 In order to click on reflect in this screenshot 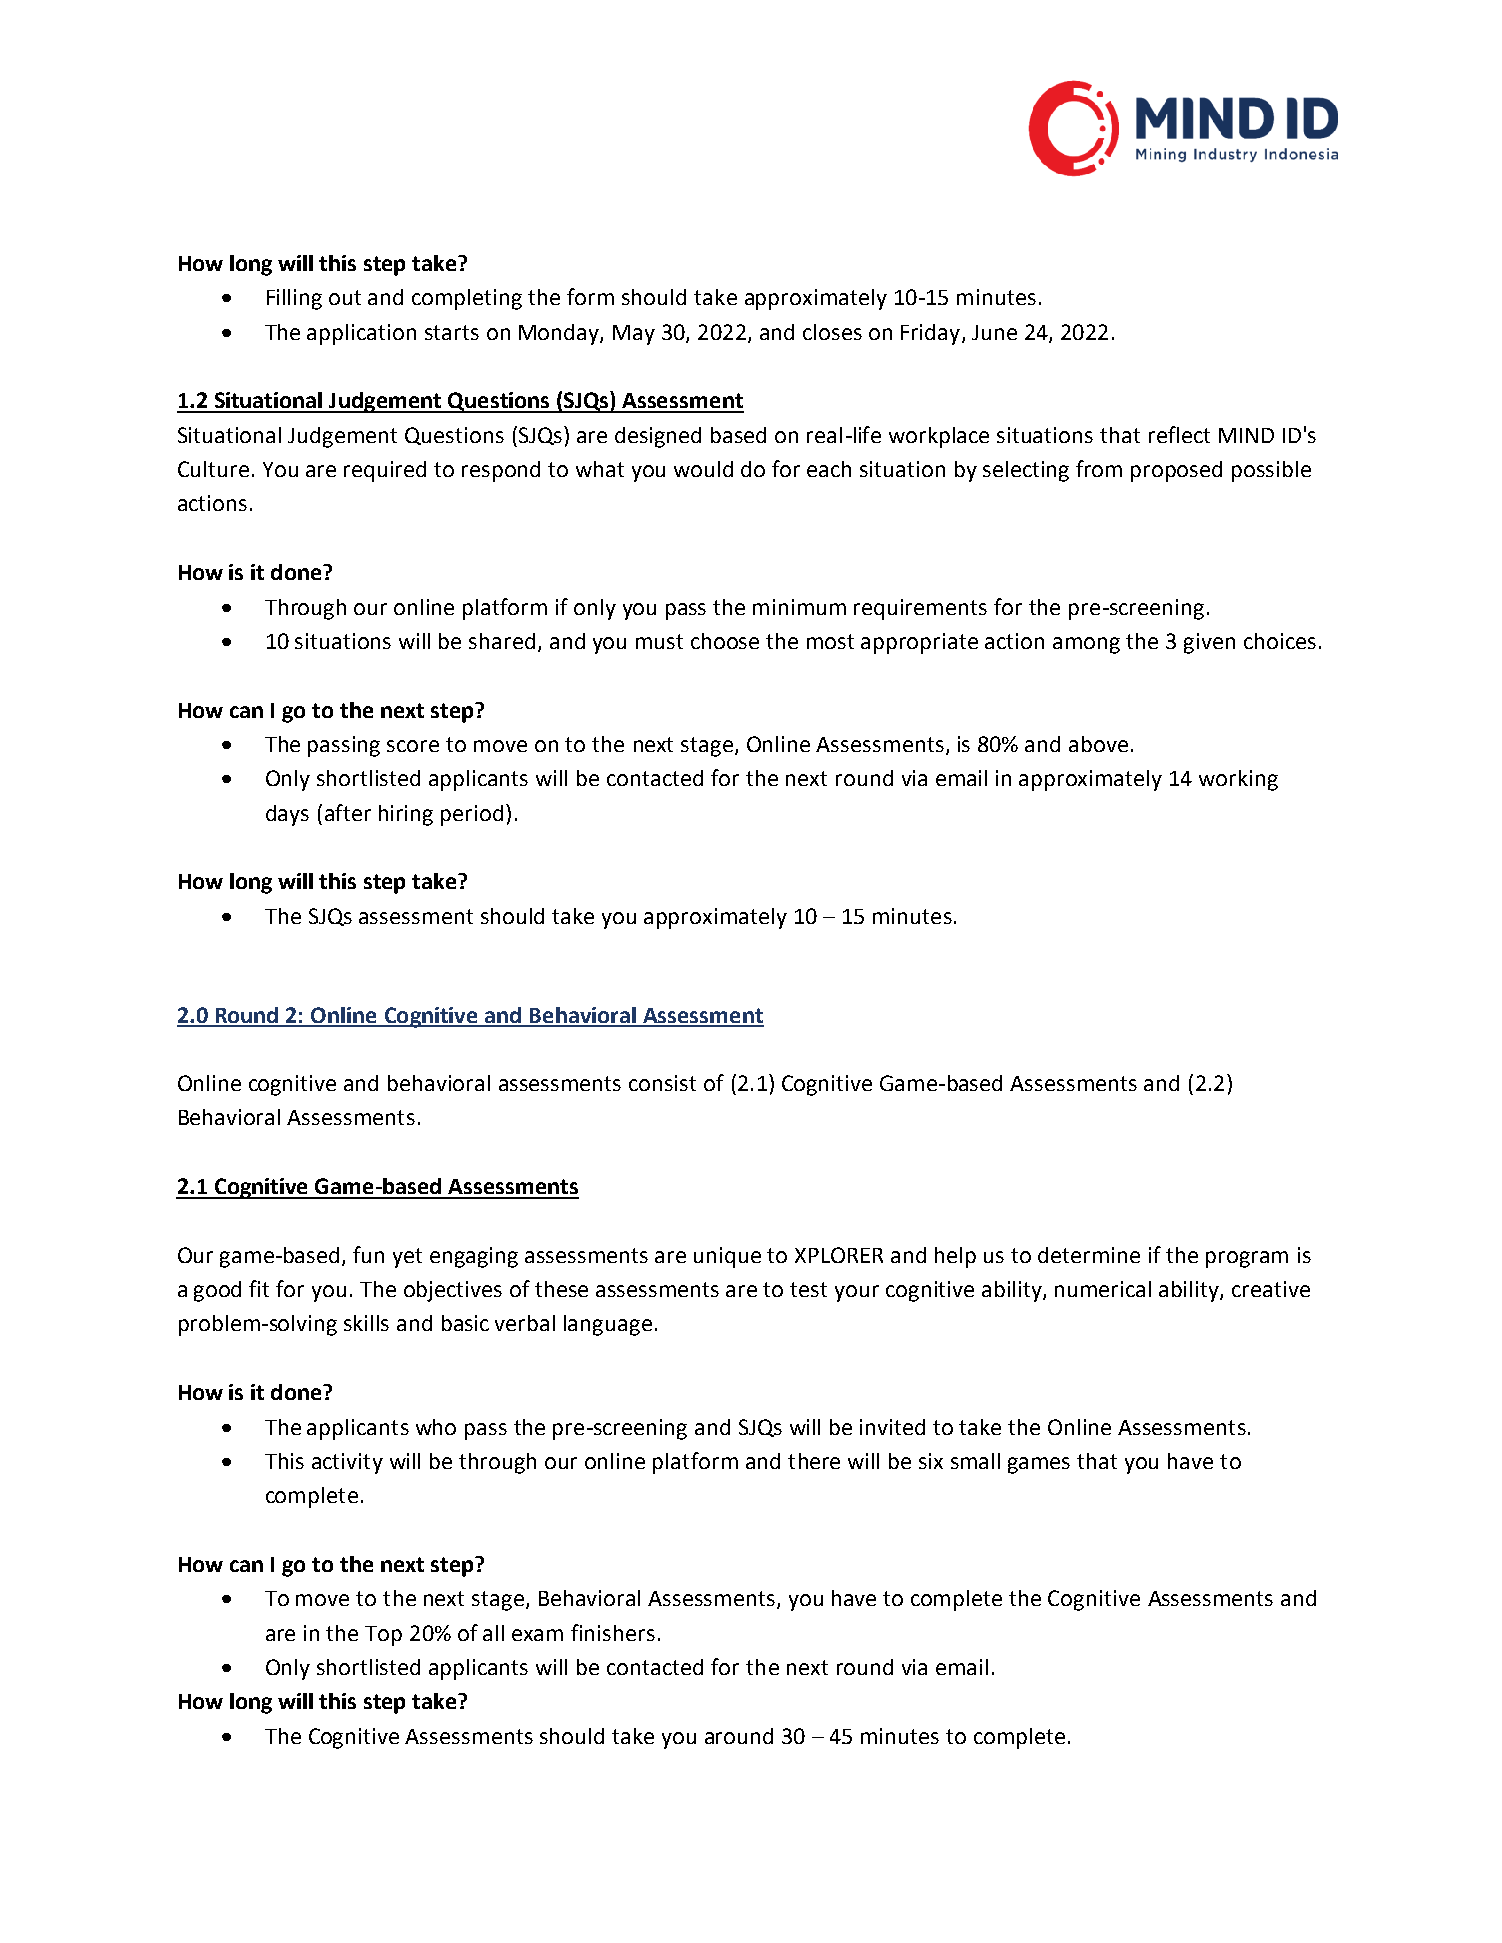, I will do `click(1179, 434)`.
